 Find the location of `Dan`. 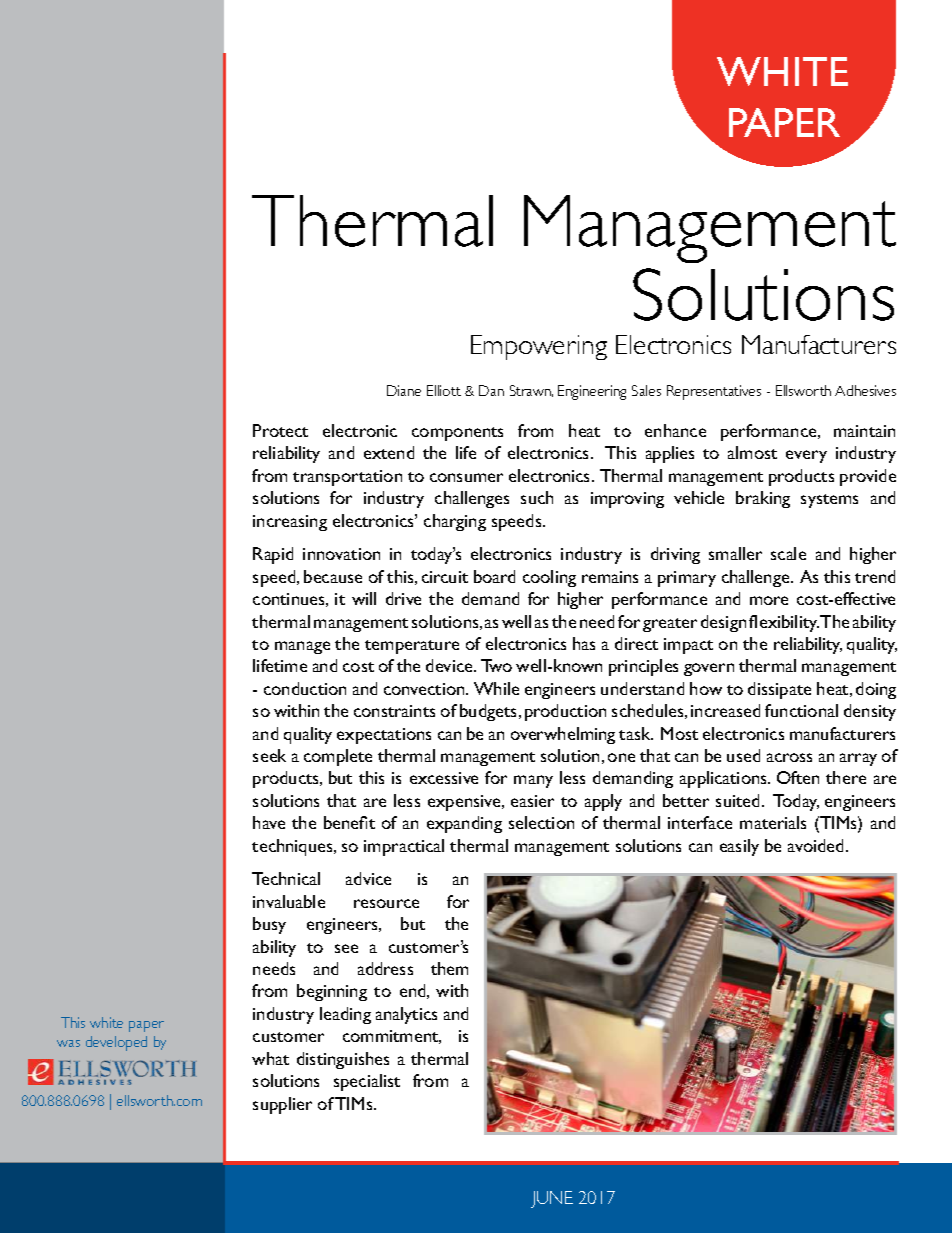

Dan is located at coordinates (491, 390).
